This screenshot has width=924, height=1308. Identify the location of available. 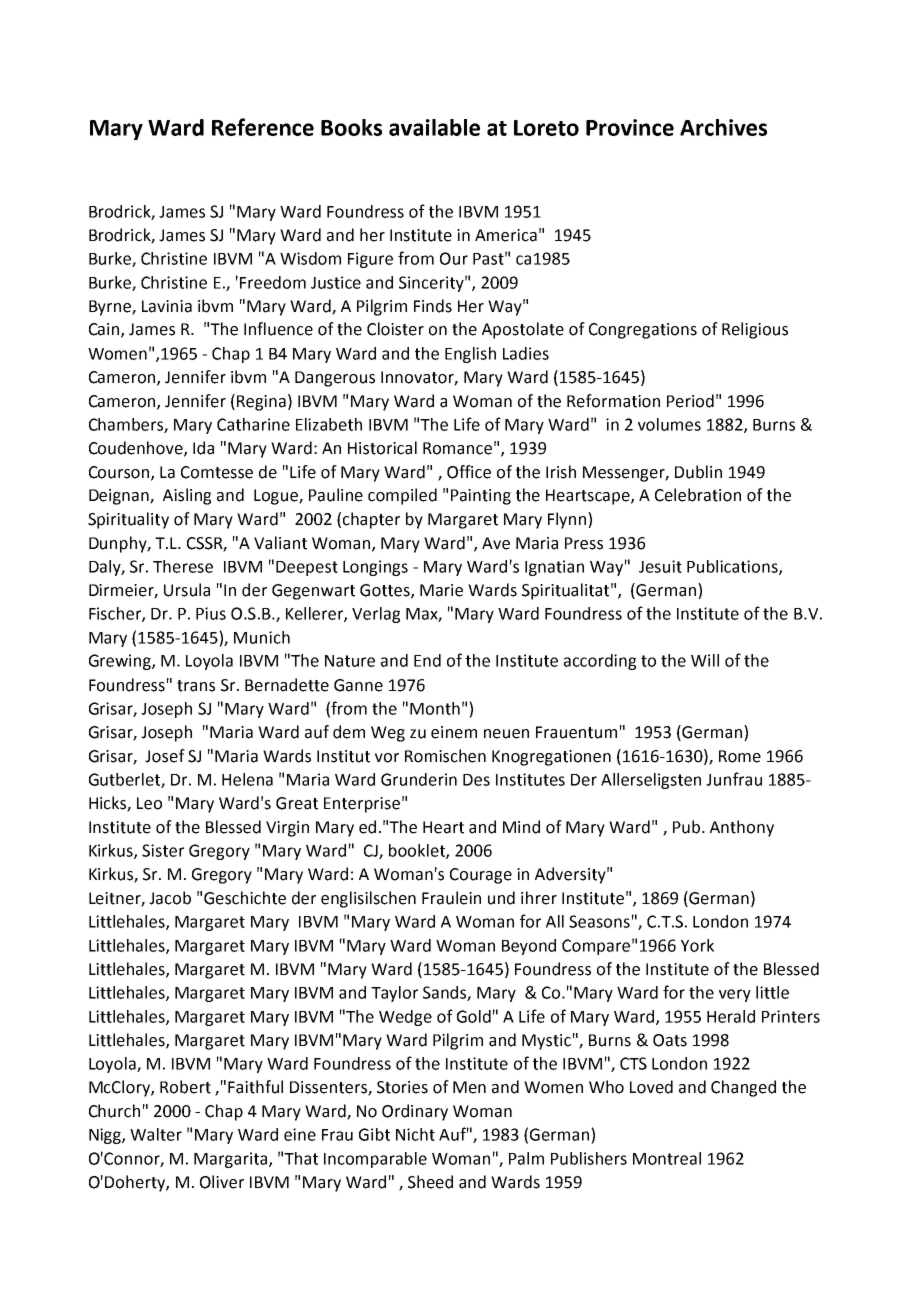
(434, 127).
